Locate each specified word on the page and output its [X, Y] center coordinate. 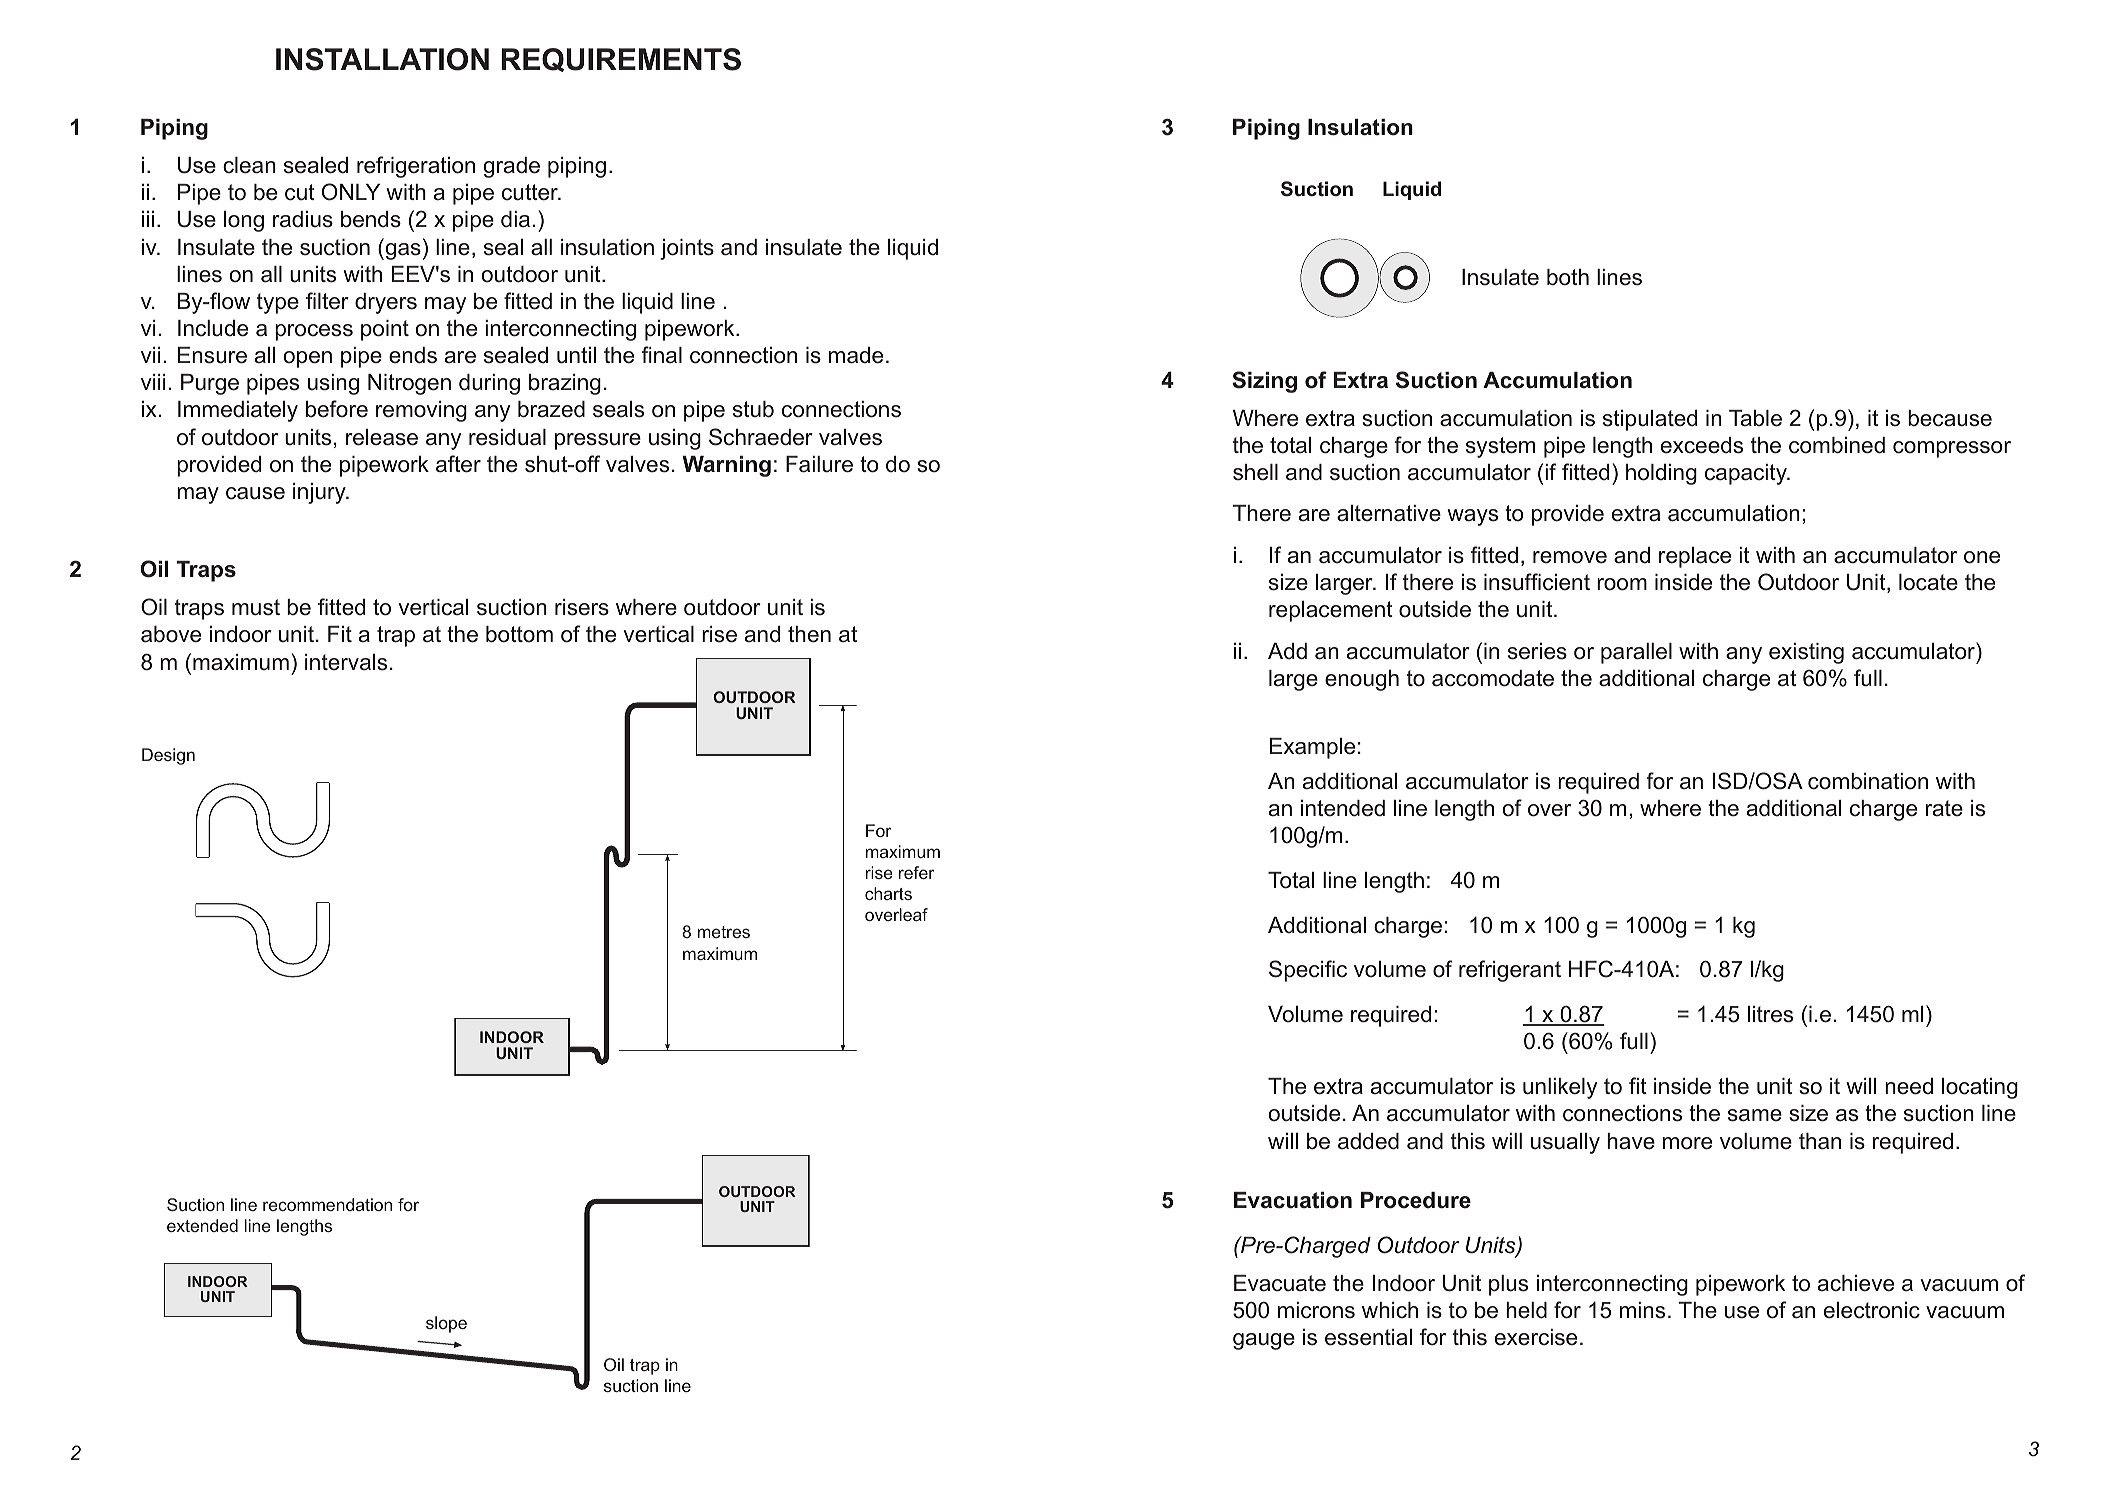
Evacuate [1280, 1283]
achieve [1856, 1283]
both [1568, 277]
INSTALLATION [382, 59]
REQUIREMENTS [621, 60]
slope [446, 1324]
